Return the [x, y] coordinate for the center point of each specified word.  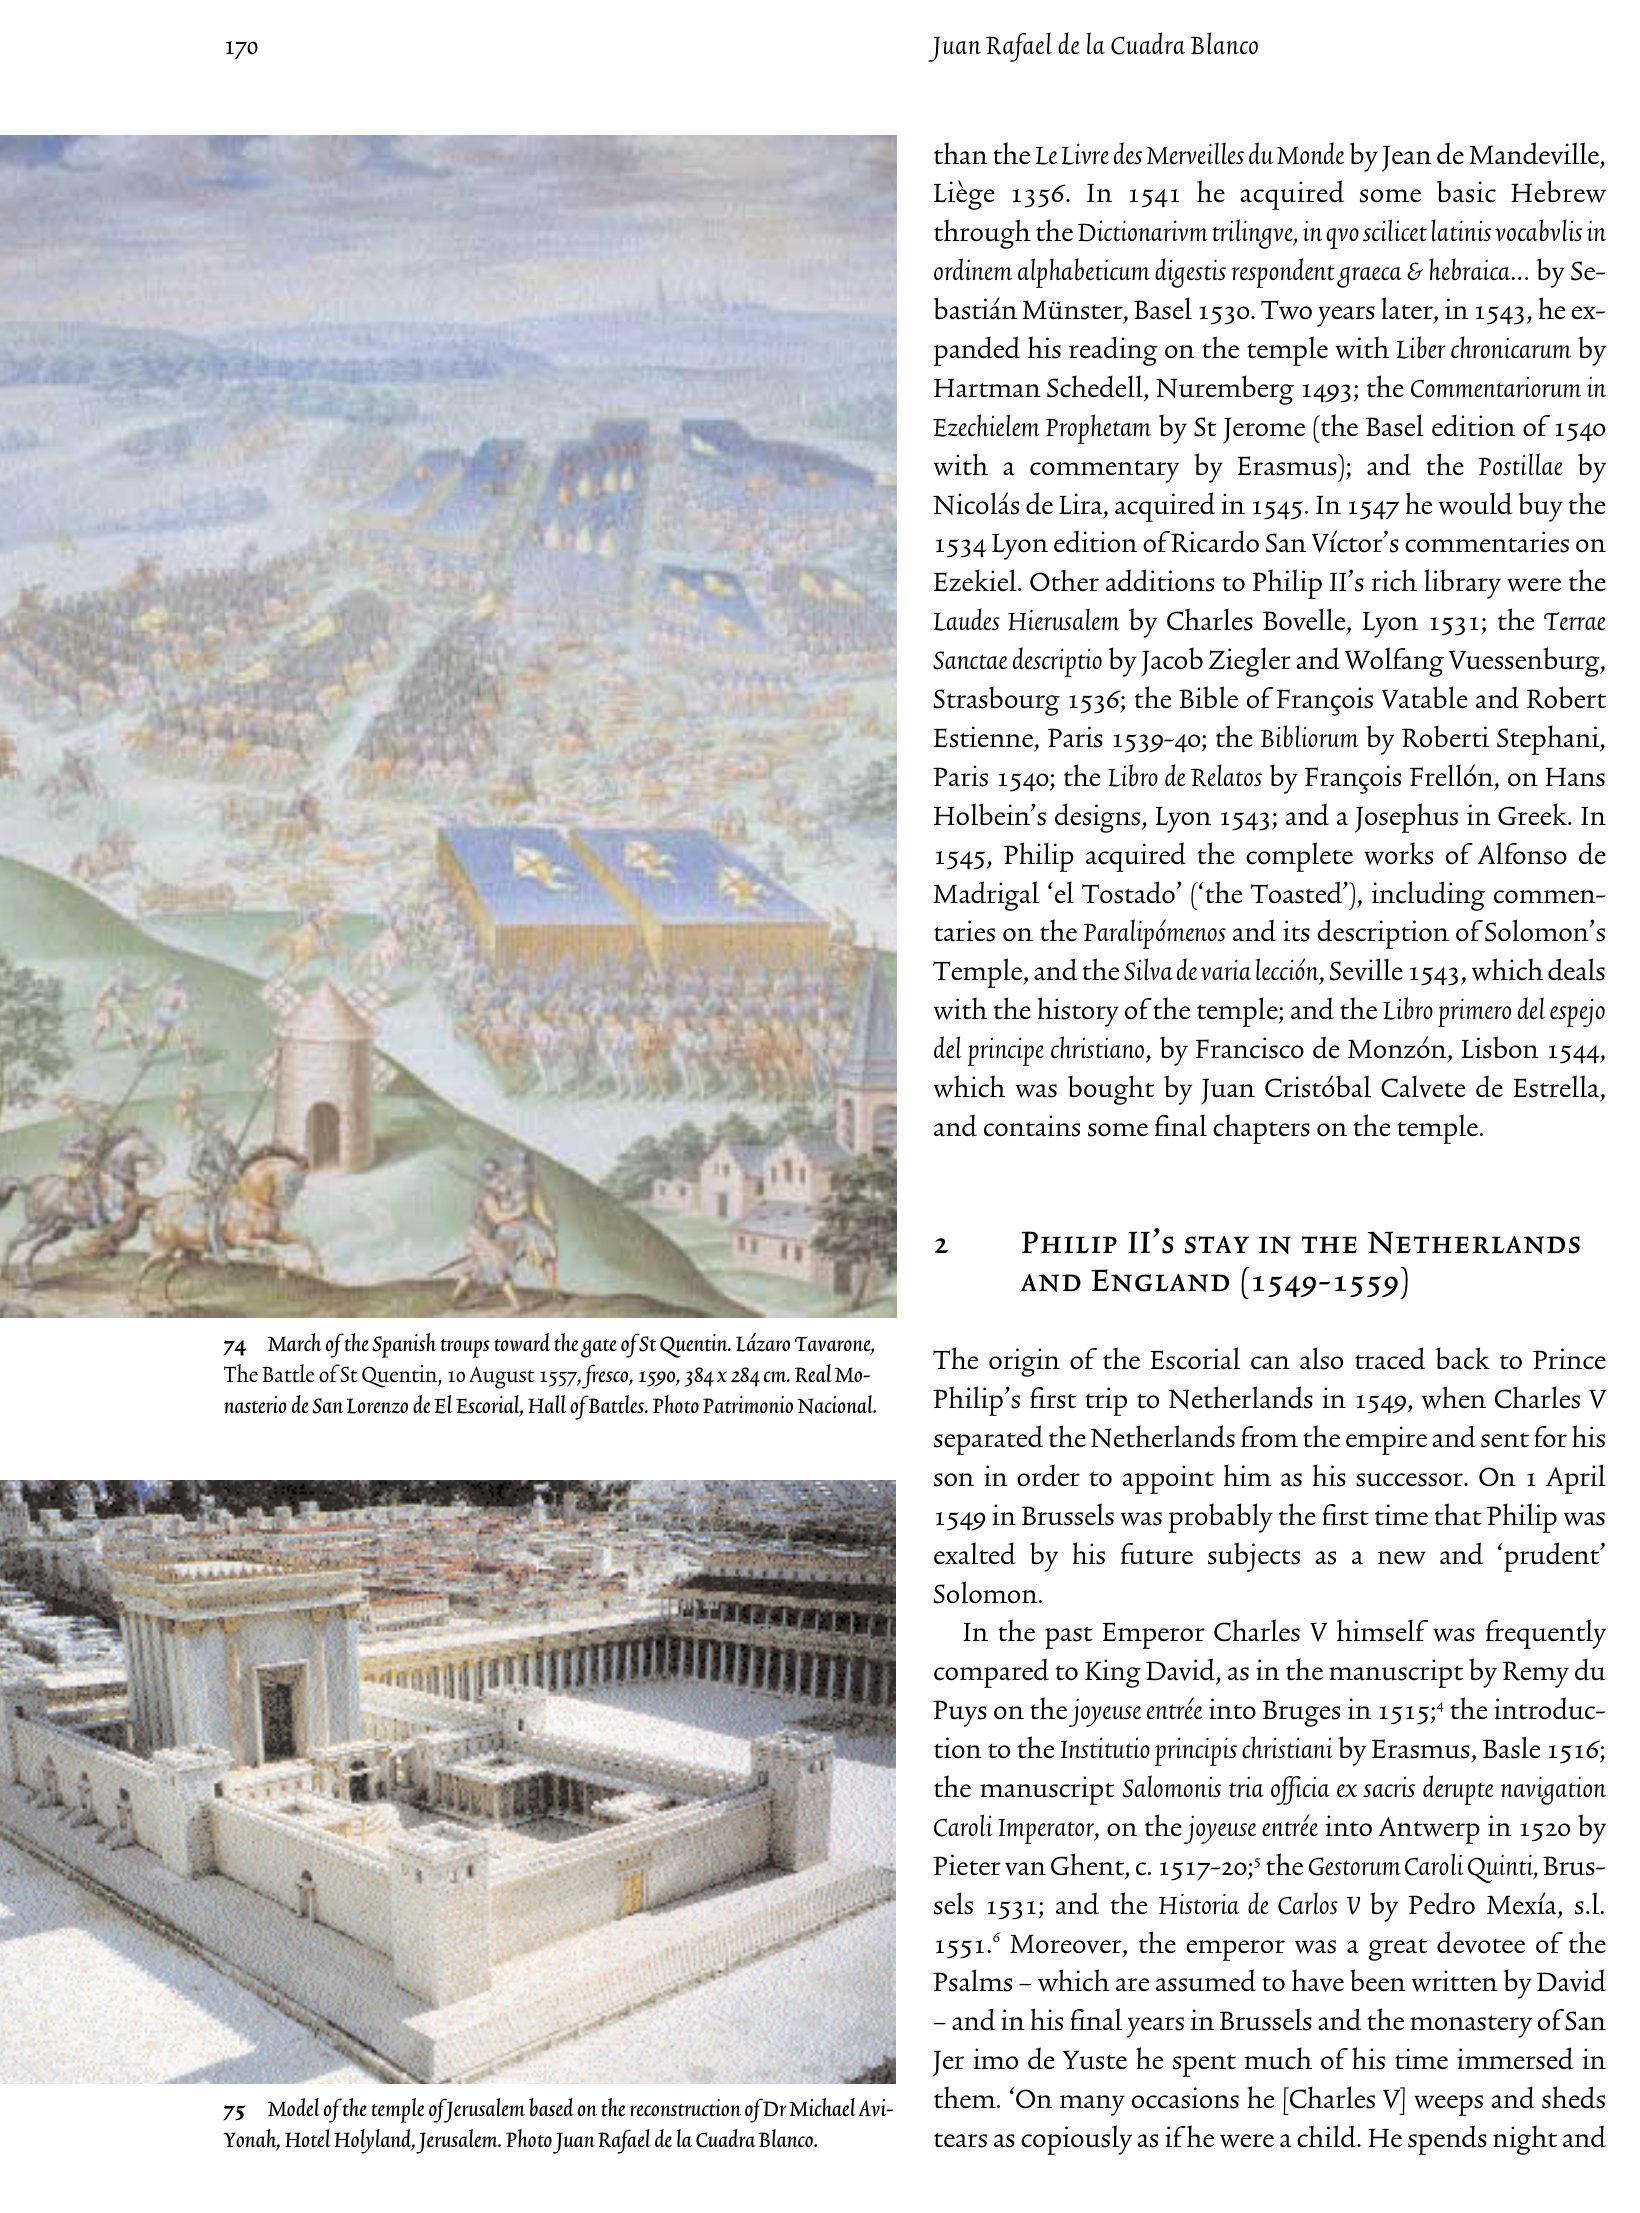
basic [1466, 191]
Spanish [404, 1345]
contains [1032, 1126]
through [982, 234]
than [961, 153]
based [551, 2107]
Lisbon [1500, 1047]
